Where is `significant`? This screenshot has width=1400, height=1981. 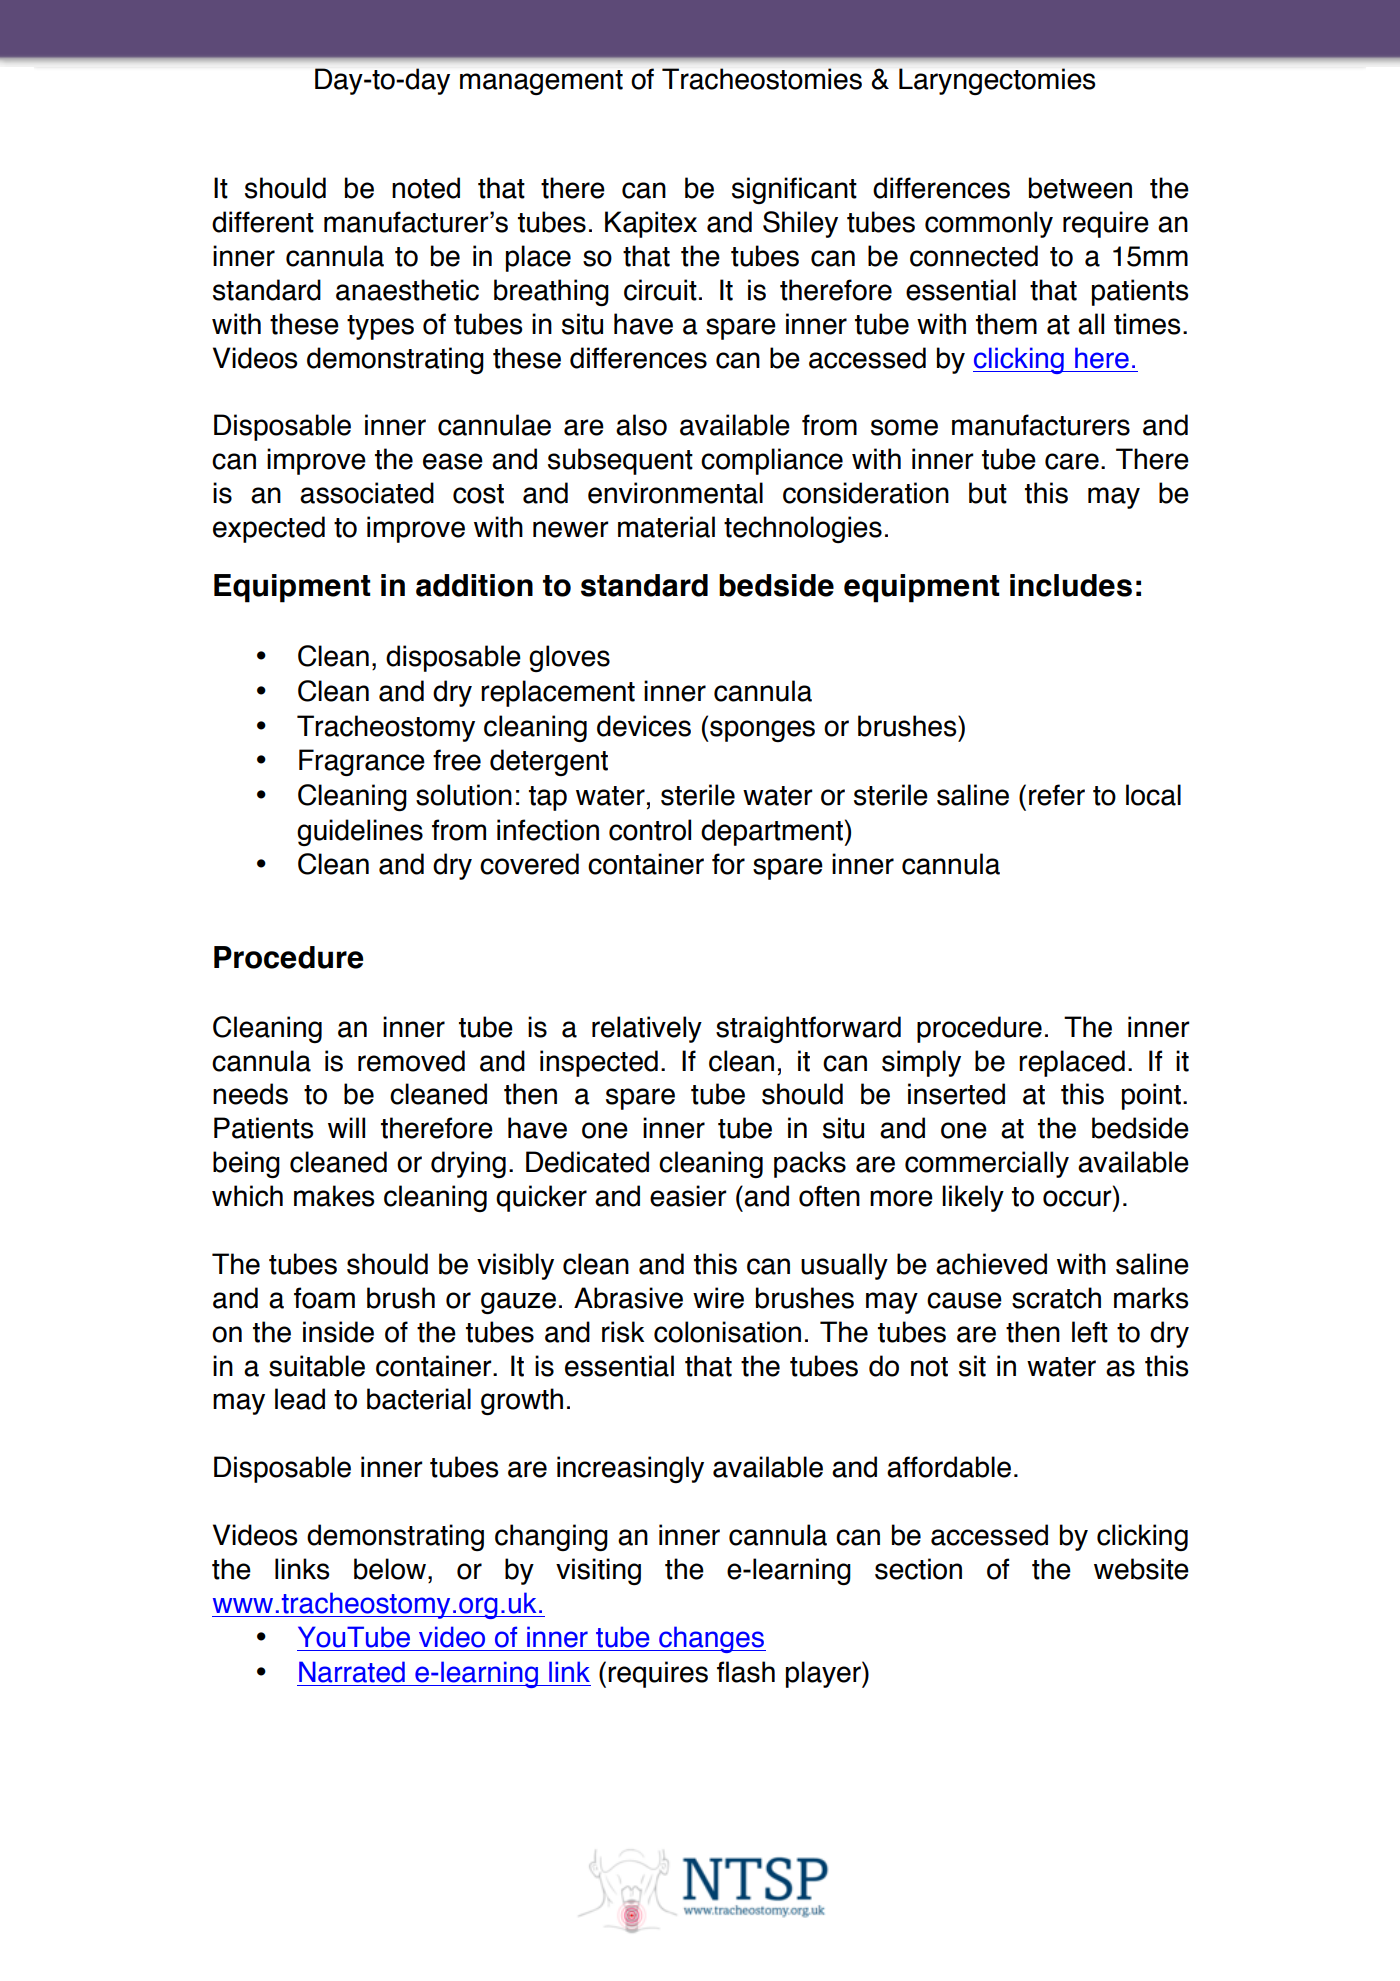
significant is located at coordinates (794, 190).
